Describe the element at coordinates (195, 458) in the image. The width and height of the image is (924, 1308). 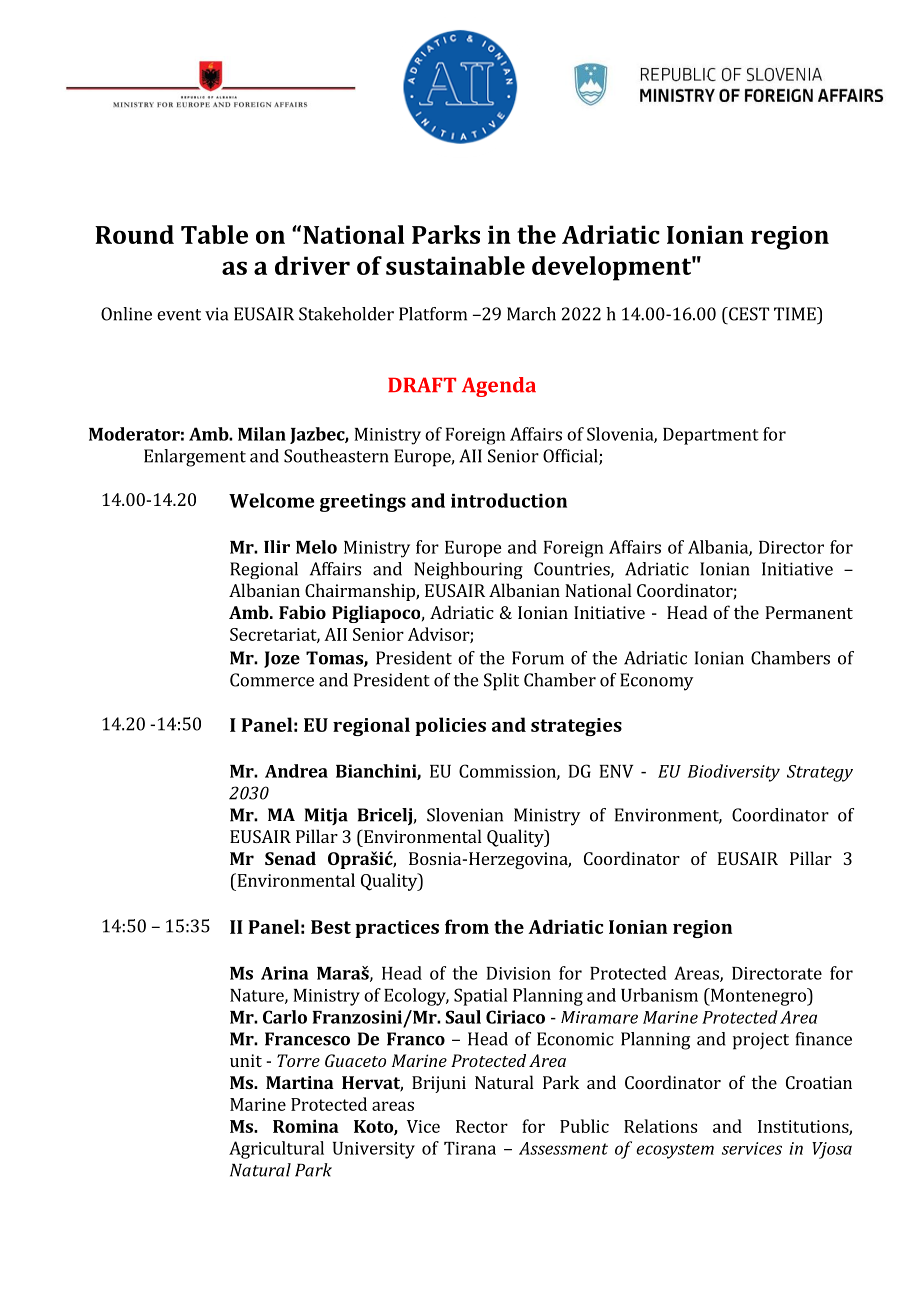
I see `Enlargement` at that location.
